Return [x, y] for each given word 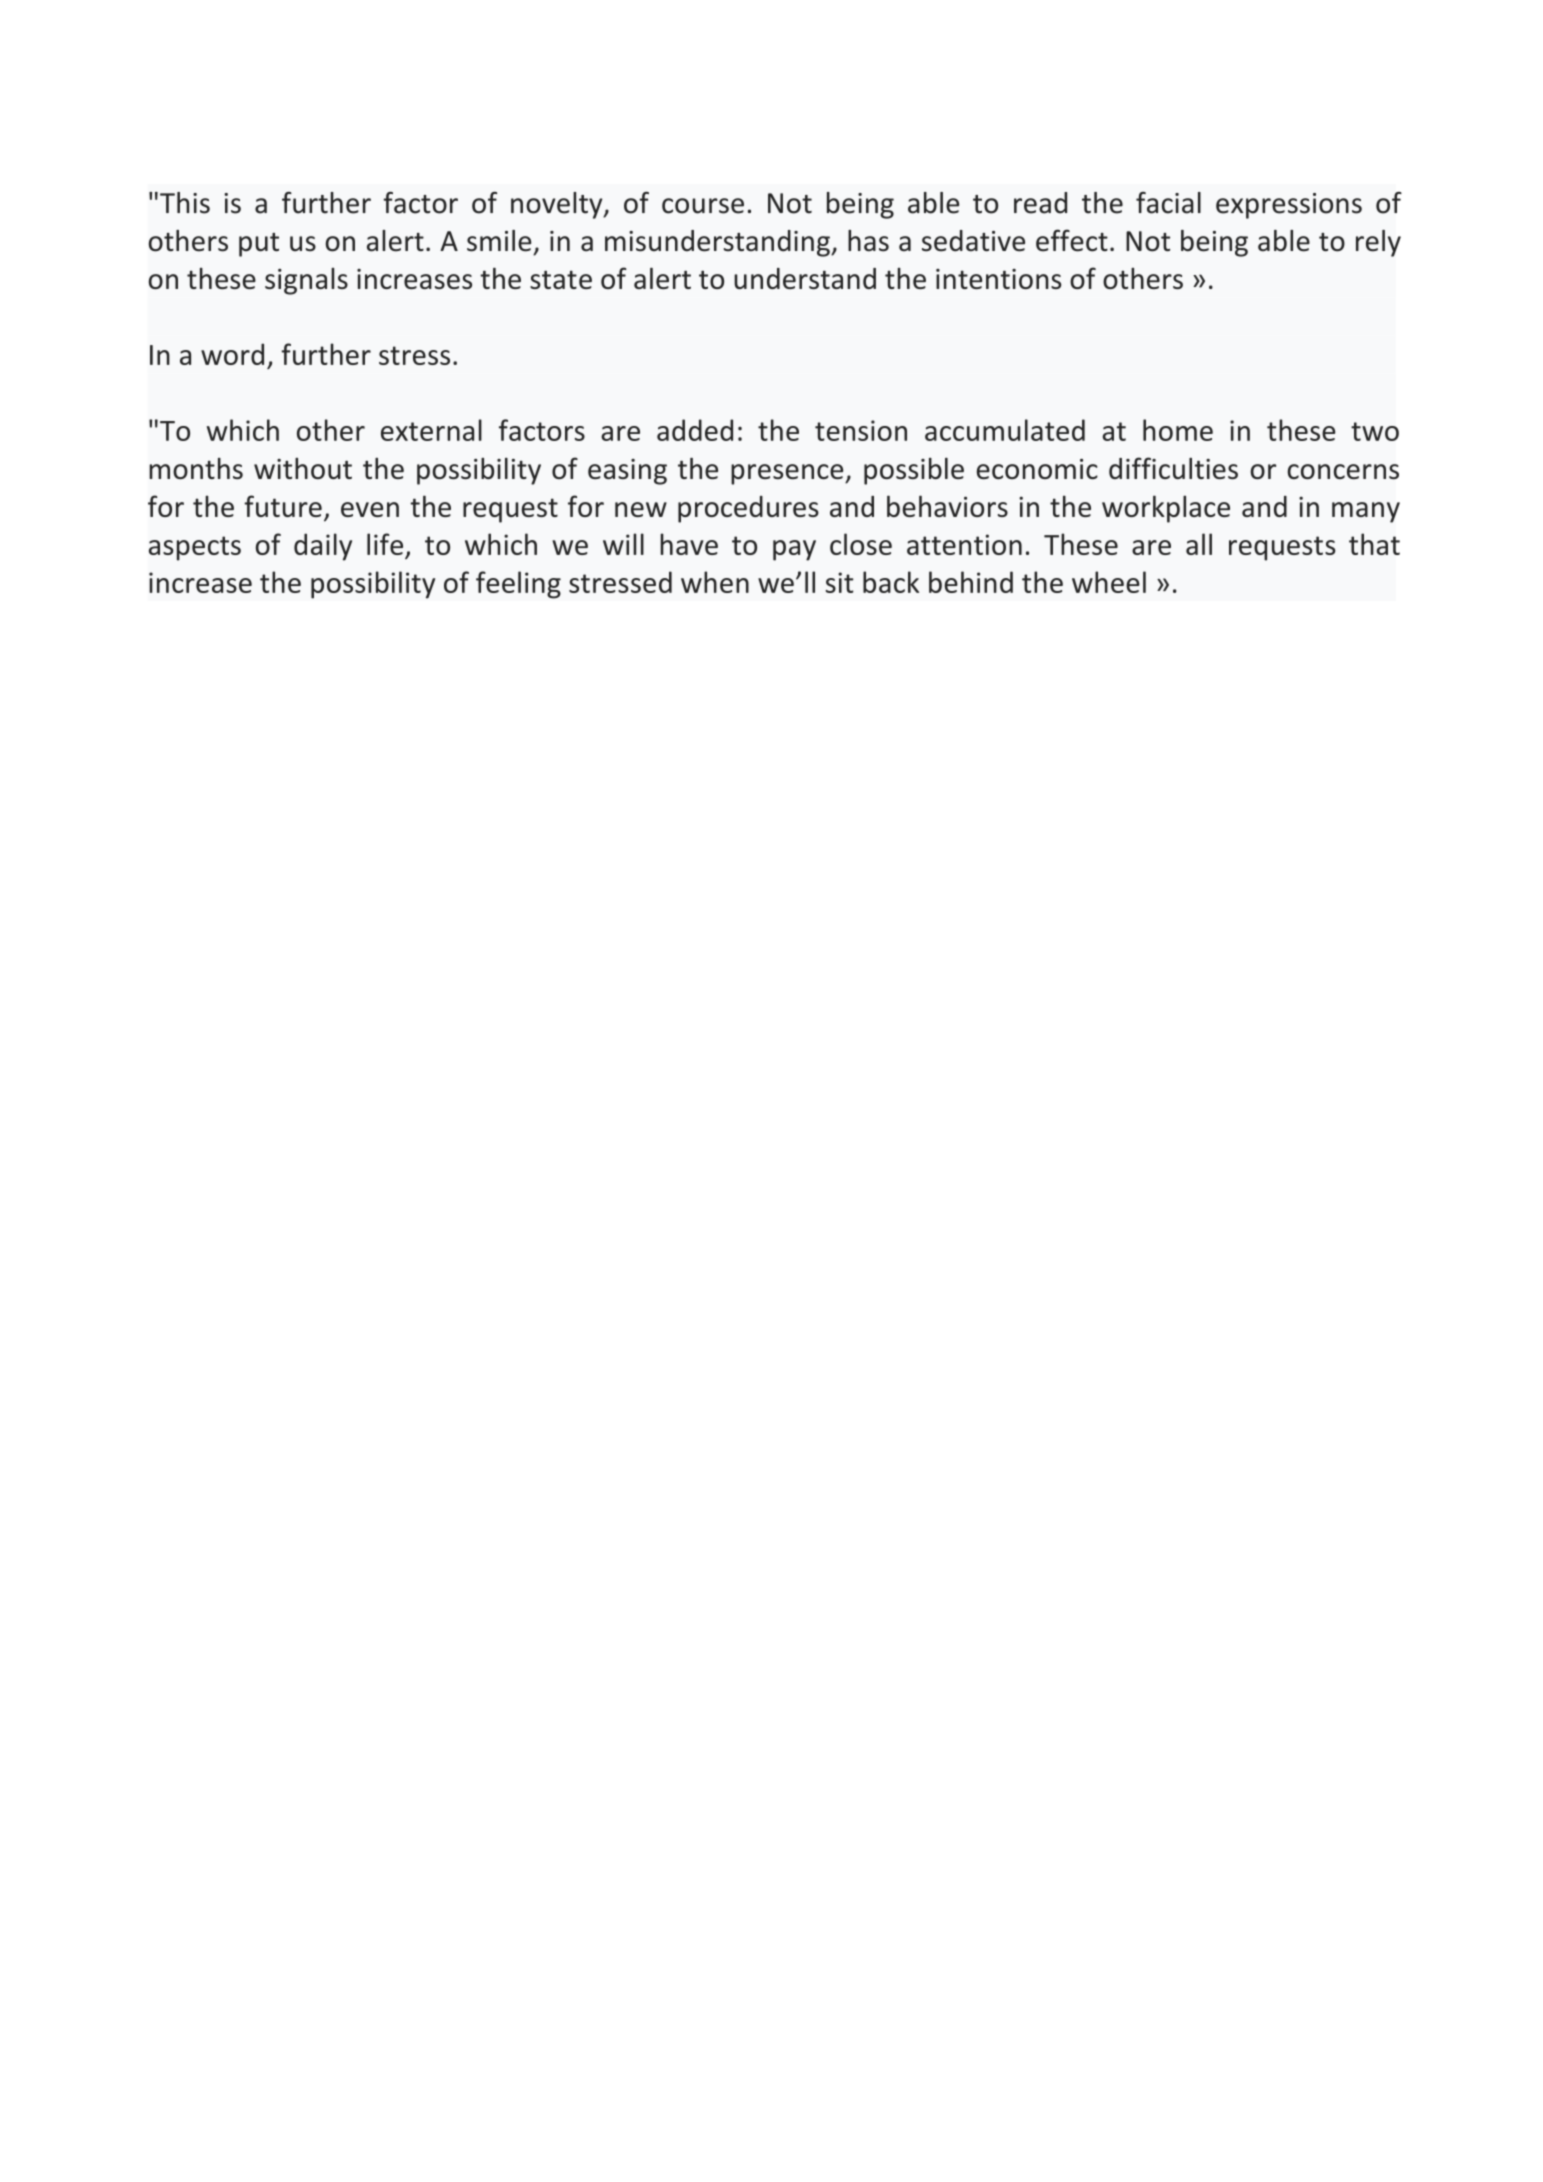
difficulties [1173, 468]
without [303, 468]
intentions [998, 279]
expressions [1289, 206]
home [1178, 430]
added [695, 430]
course [703, 206]
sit [840, 582]
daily [323, 547]
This [185, 203]
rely [1378, 243]
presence [788, 474]
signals [306, 281]
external [431, 430]
